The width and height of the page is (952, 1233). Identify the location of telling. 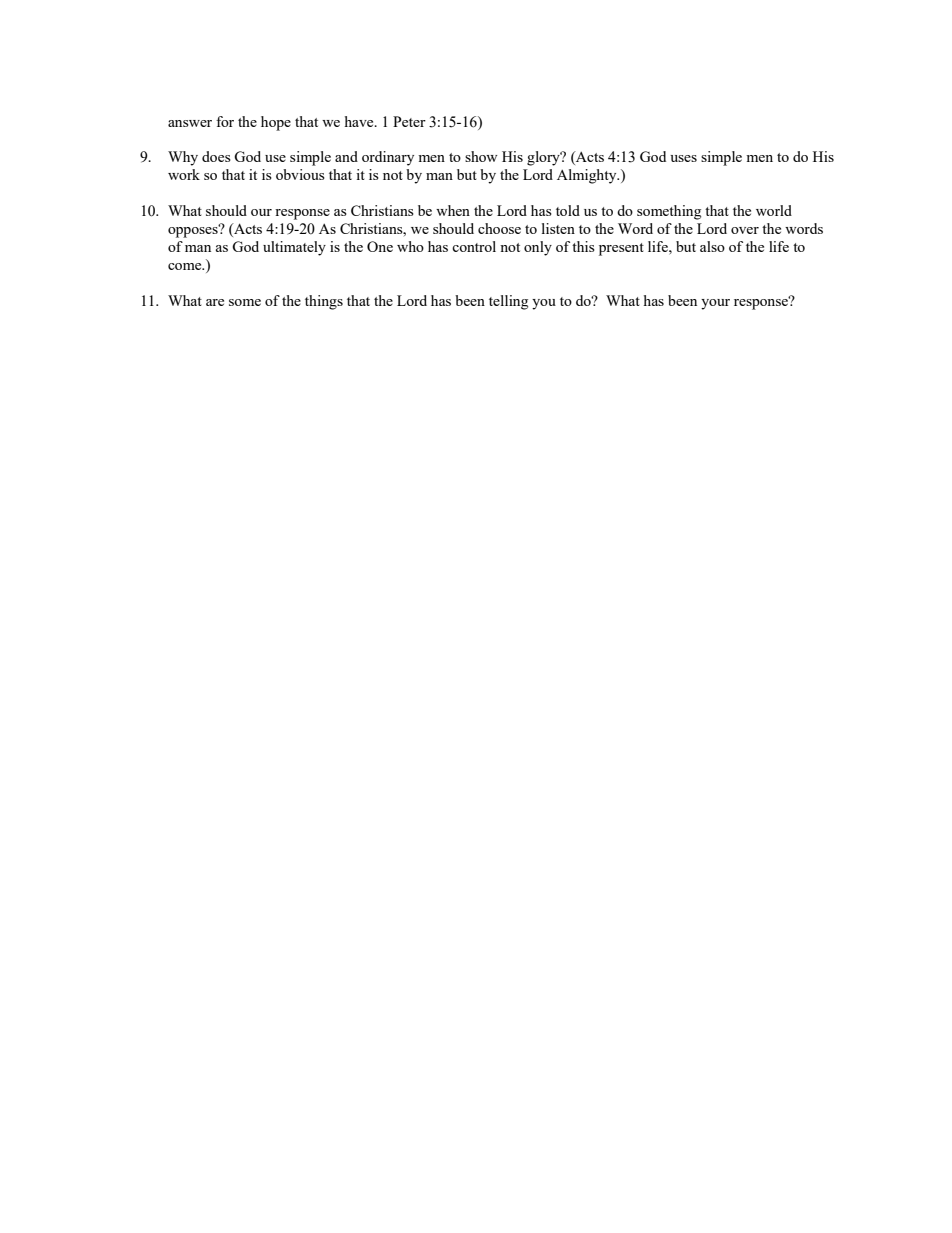
(508, 302).
